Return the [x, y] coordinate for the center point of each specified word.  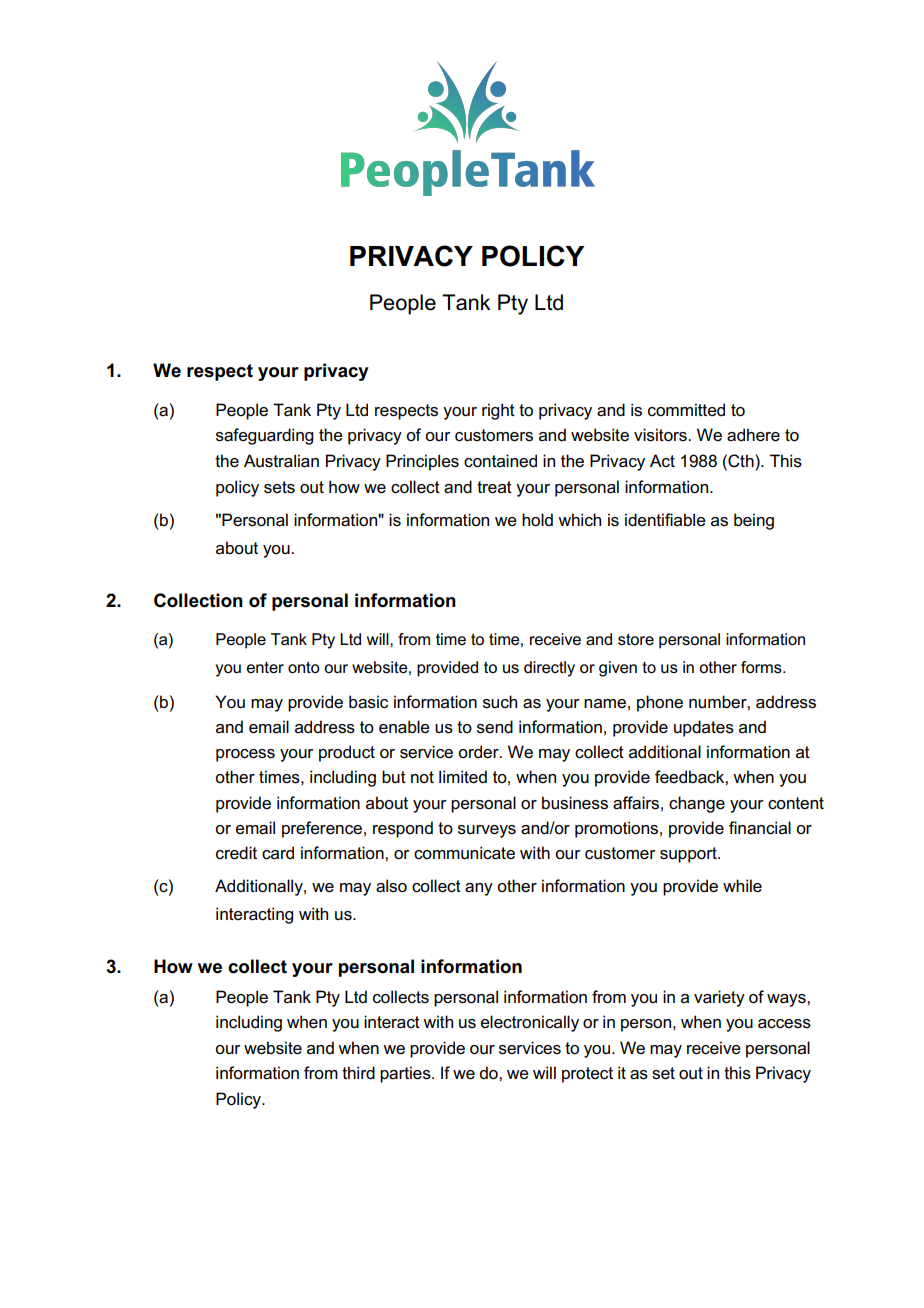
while [742, 886]
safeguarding [264, 436]
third [358, 1072]
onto [304, 667]
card [278, 853]
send [495, 727]
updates [704, 728]
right [498, 411]
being [754, 521]
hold [537, 520]
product [347, 753]
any [479, 889]
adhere [753, 435]
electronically [530, 1023]
